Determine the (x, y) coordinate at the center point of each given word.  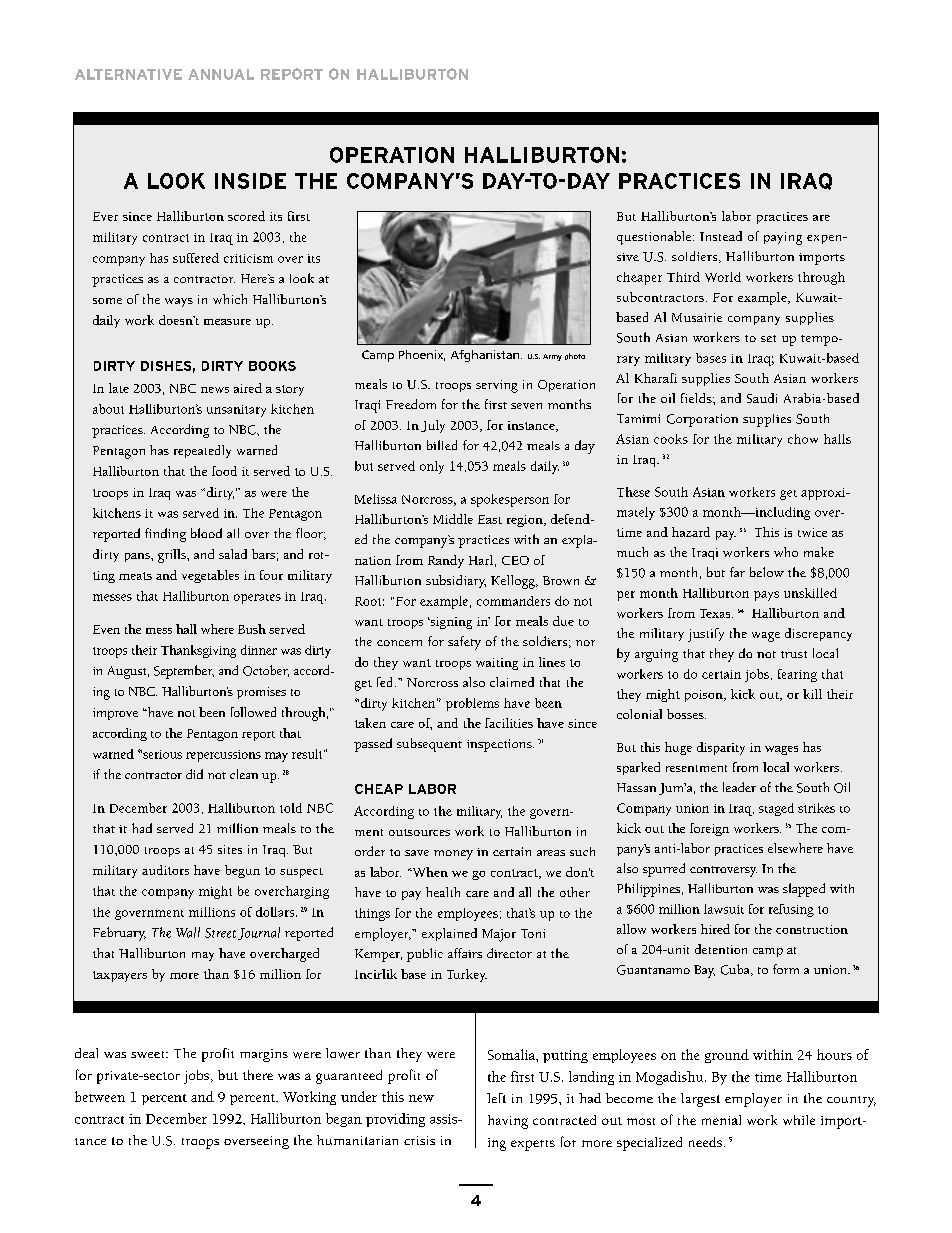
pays (766, 596)
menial (721, 1120)
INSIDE (250, 181)
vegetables (210, 576)
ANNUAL (221, 74)
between (100, 1096)
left (496, 1098)
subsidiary (456, 581)
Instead (721, 236)
